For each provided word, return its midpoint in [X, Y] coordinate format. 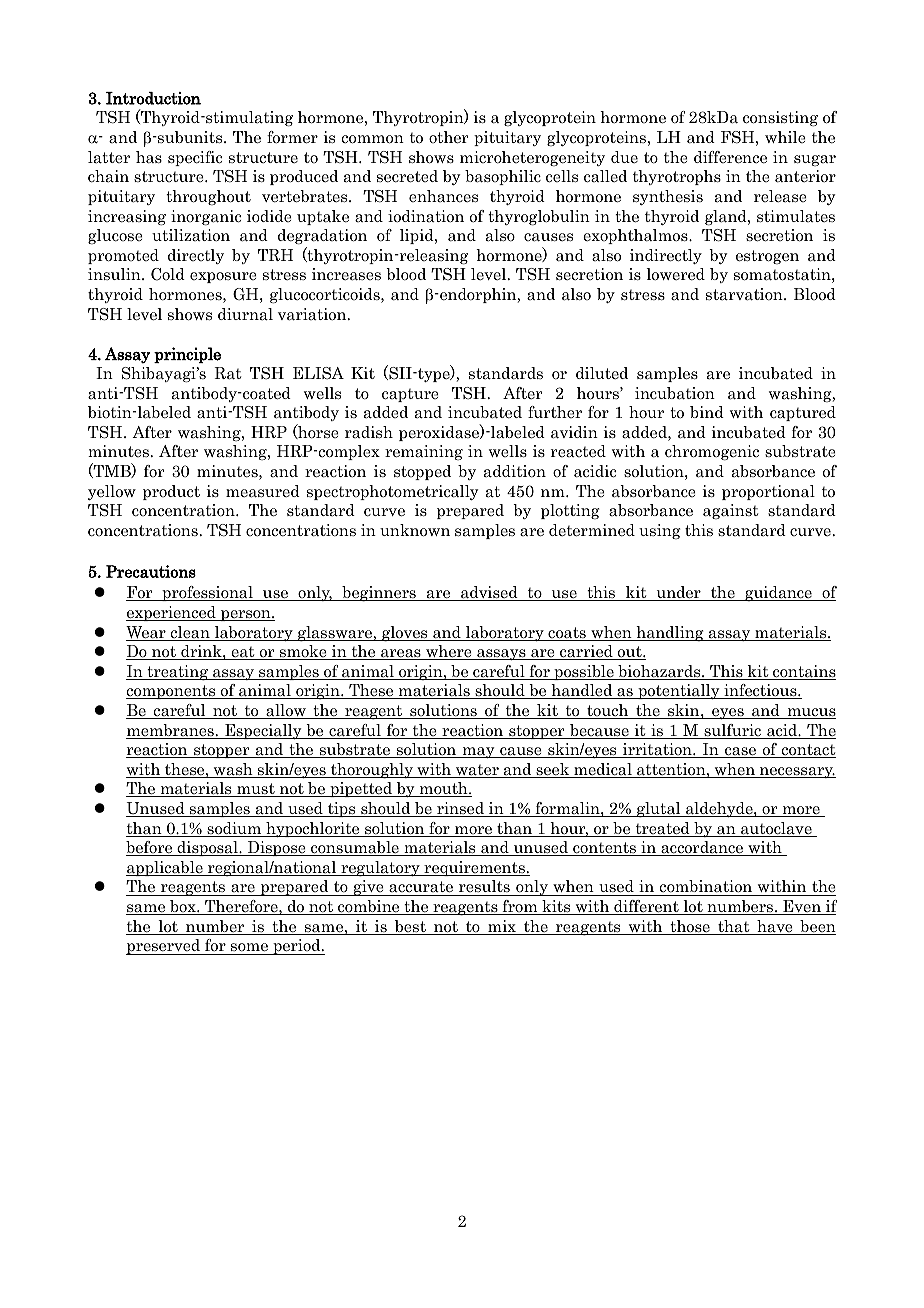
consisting [780, 118]
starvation [745, 294]
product [171, 492]
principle [187, 355]
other [448, 137]
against [730, 511]
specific [195, 158]
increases [346, 274]
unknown [415, 530]
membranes [171, 731]
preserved [164, 947]
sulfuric [732, 731]
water [477, 771]
